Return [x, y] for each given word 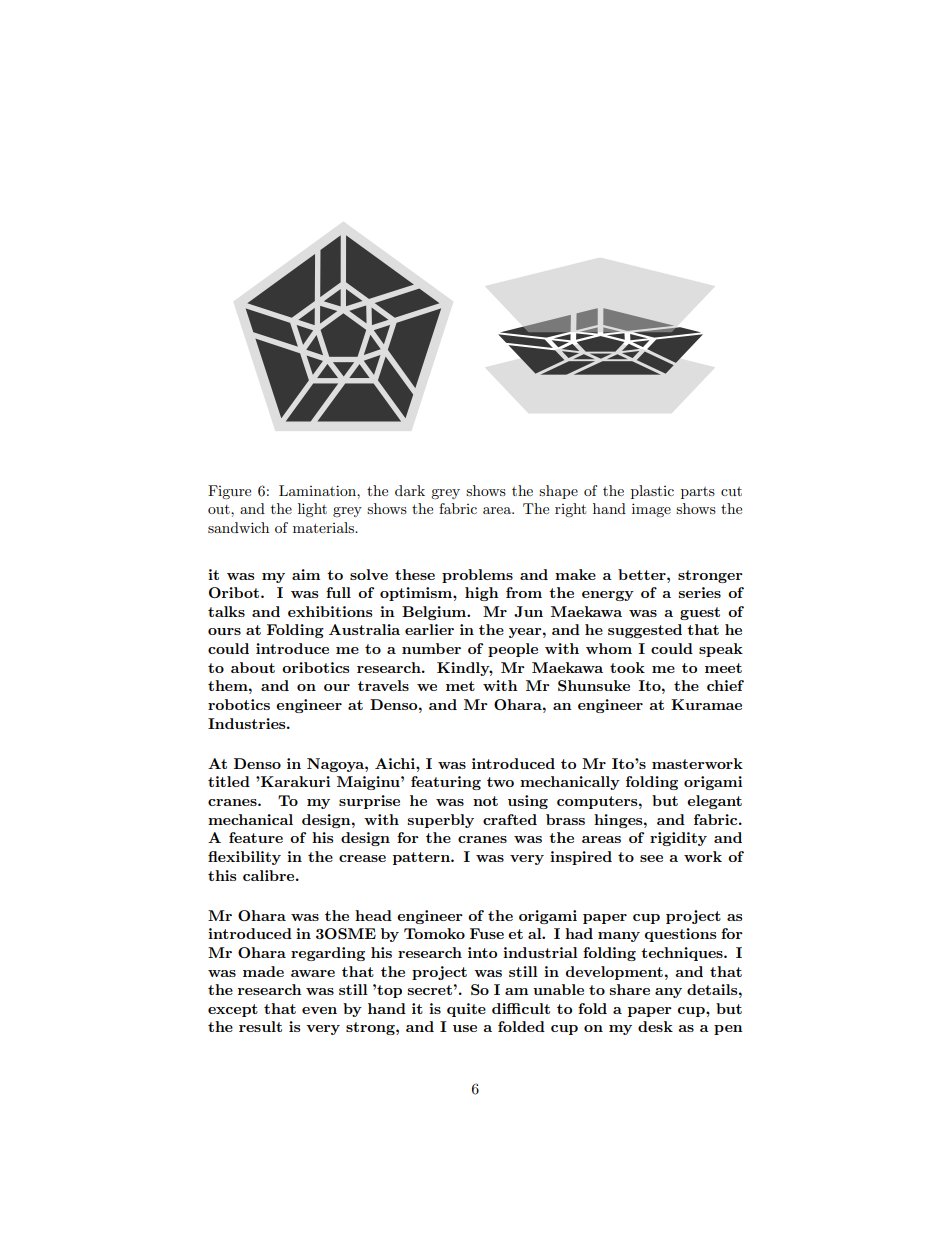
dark [410, 490]
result [260, 1026]
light [312, 510]
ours [224, 631]
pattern [422, 858]
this [222, 875]
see [651, 858]
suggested [645, 631]
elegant [714, 802]
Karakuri [294, 781]
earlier [429, 629]
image [651, 510]
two [500, 782]
